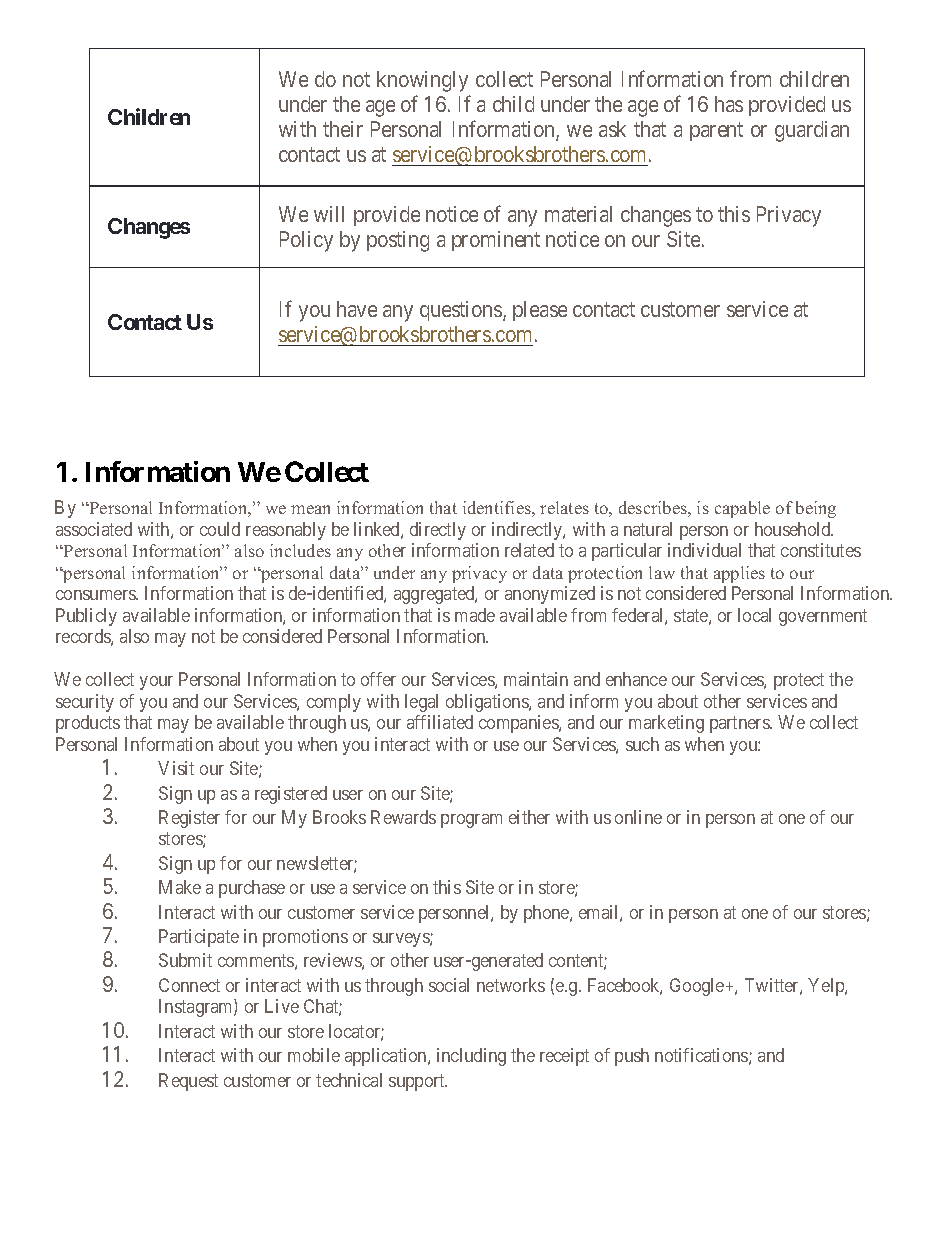 The width and height of the document is (952, 1233). What do you see at coordinates (440, 722) in the document?
I see `affiliated` at bounding box center [440, 722].
